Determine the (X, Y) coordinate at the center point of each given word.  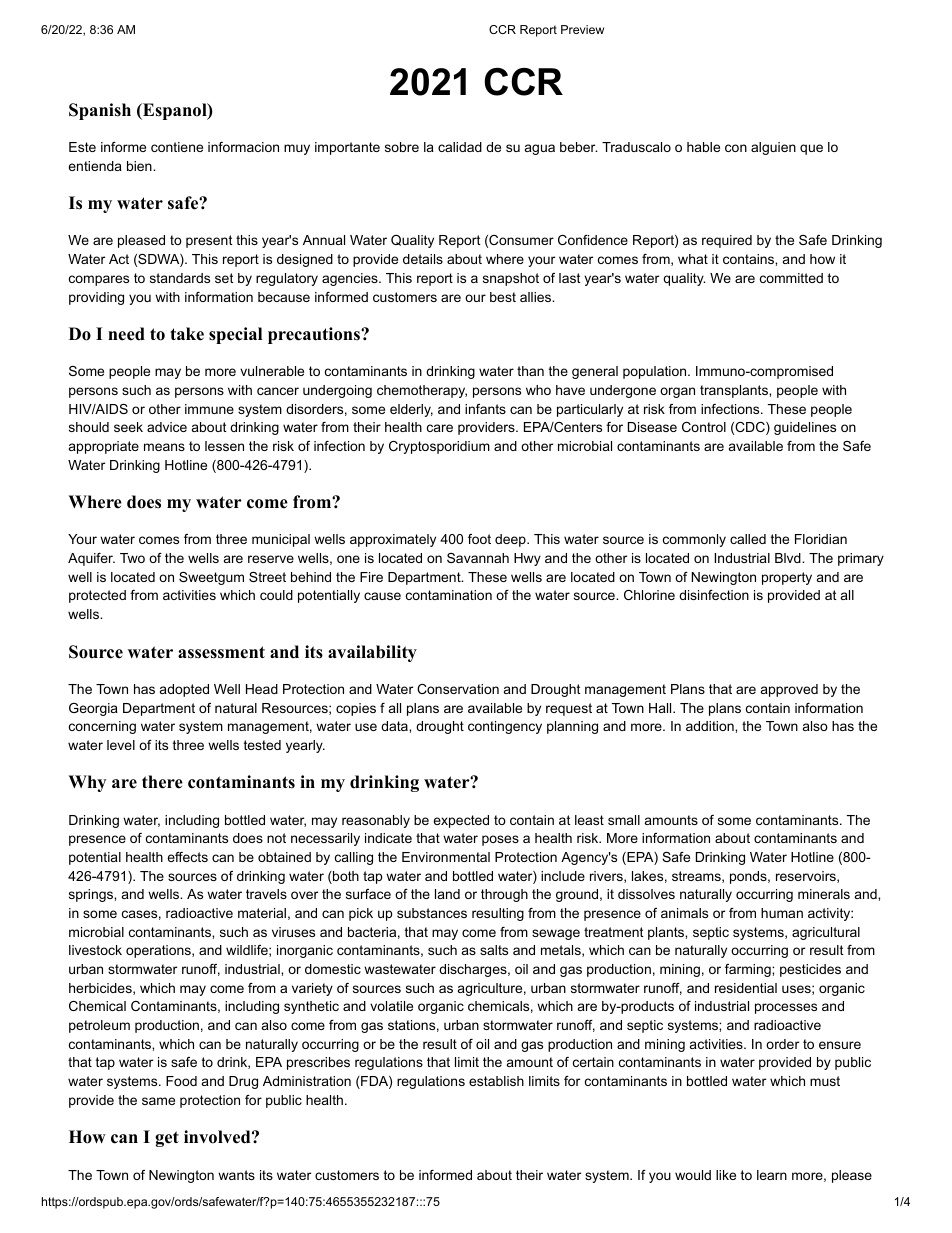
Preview (582, 29)
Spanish (100, 111)
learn (772, 1175)
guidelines (805, 428)
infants (485, 409)
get (167, 1139)
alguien (773, 148)
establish (496, 1081)
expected (461, 821)
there (162, 782)
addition (711, 726)
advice (167, 427)
